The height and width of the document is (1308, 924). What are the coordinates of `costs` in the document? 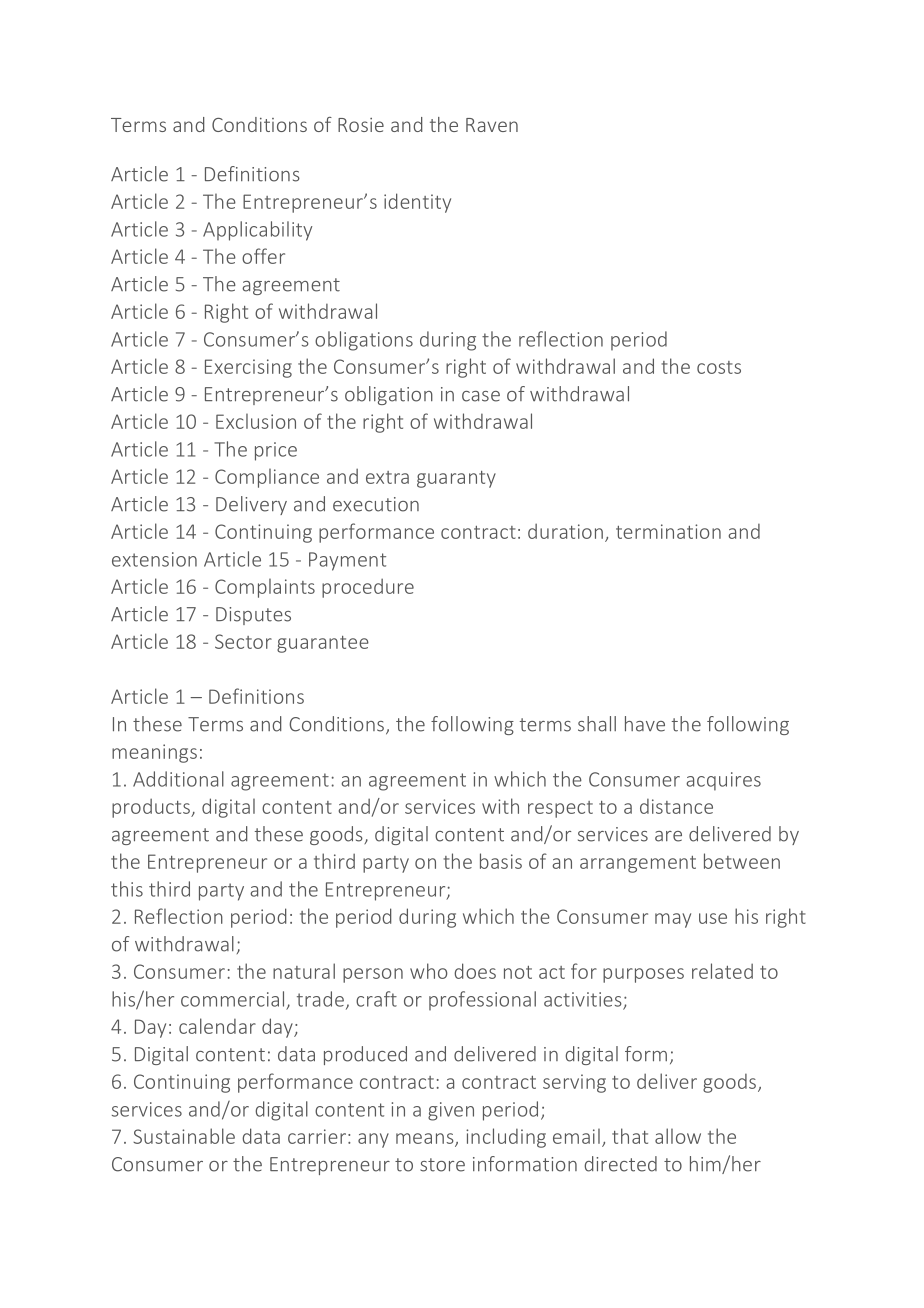 It's located at (719, 367).
